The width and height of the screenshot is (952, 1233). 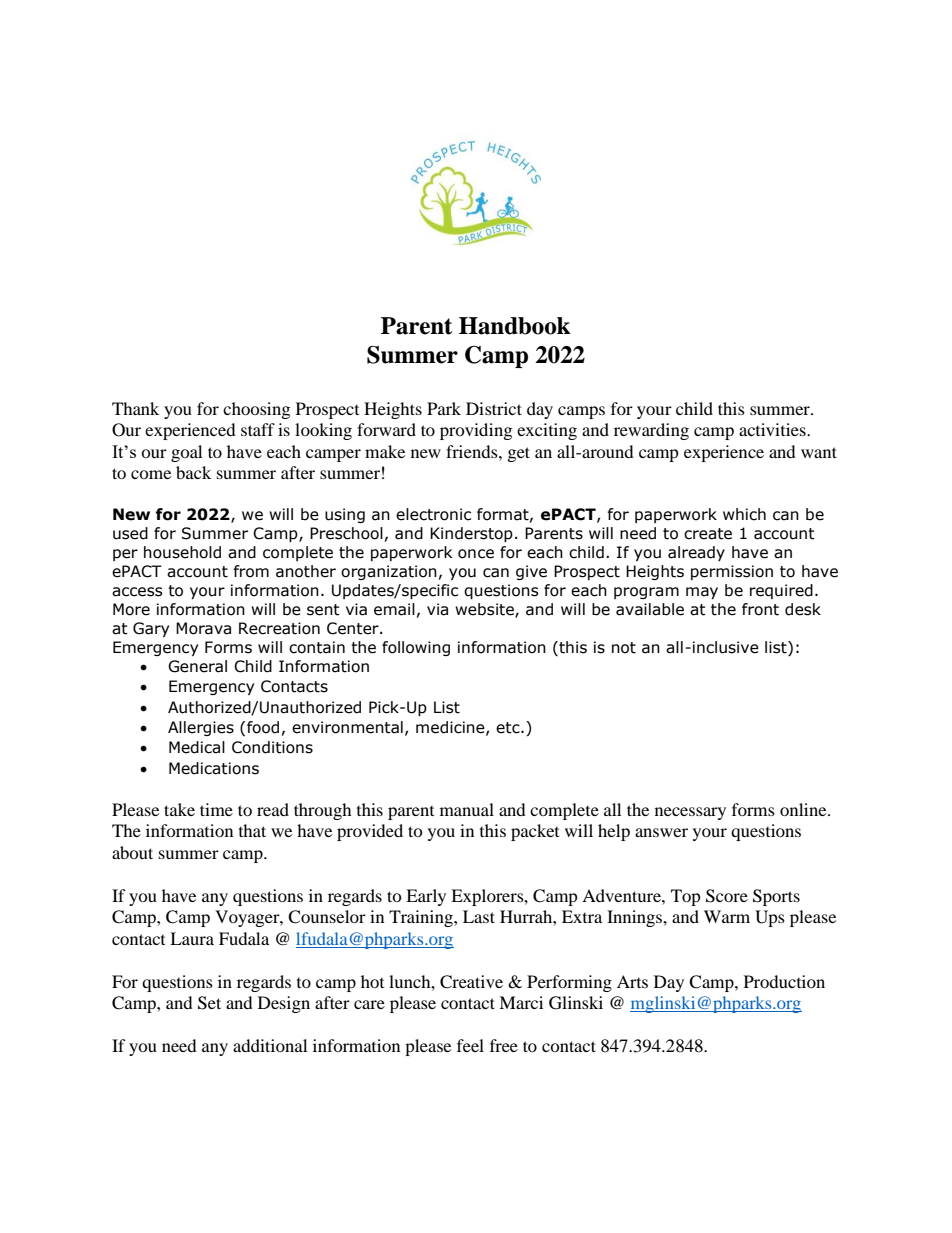 What do you see at coordinates (197, 666) in the screenshot?
I see `General` at bounding box center [197, 666].
